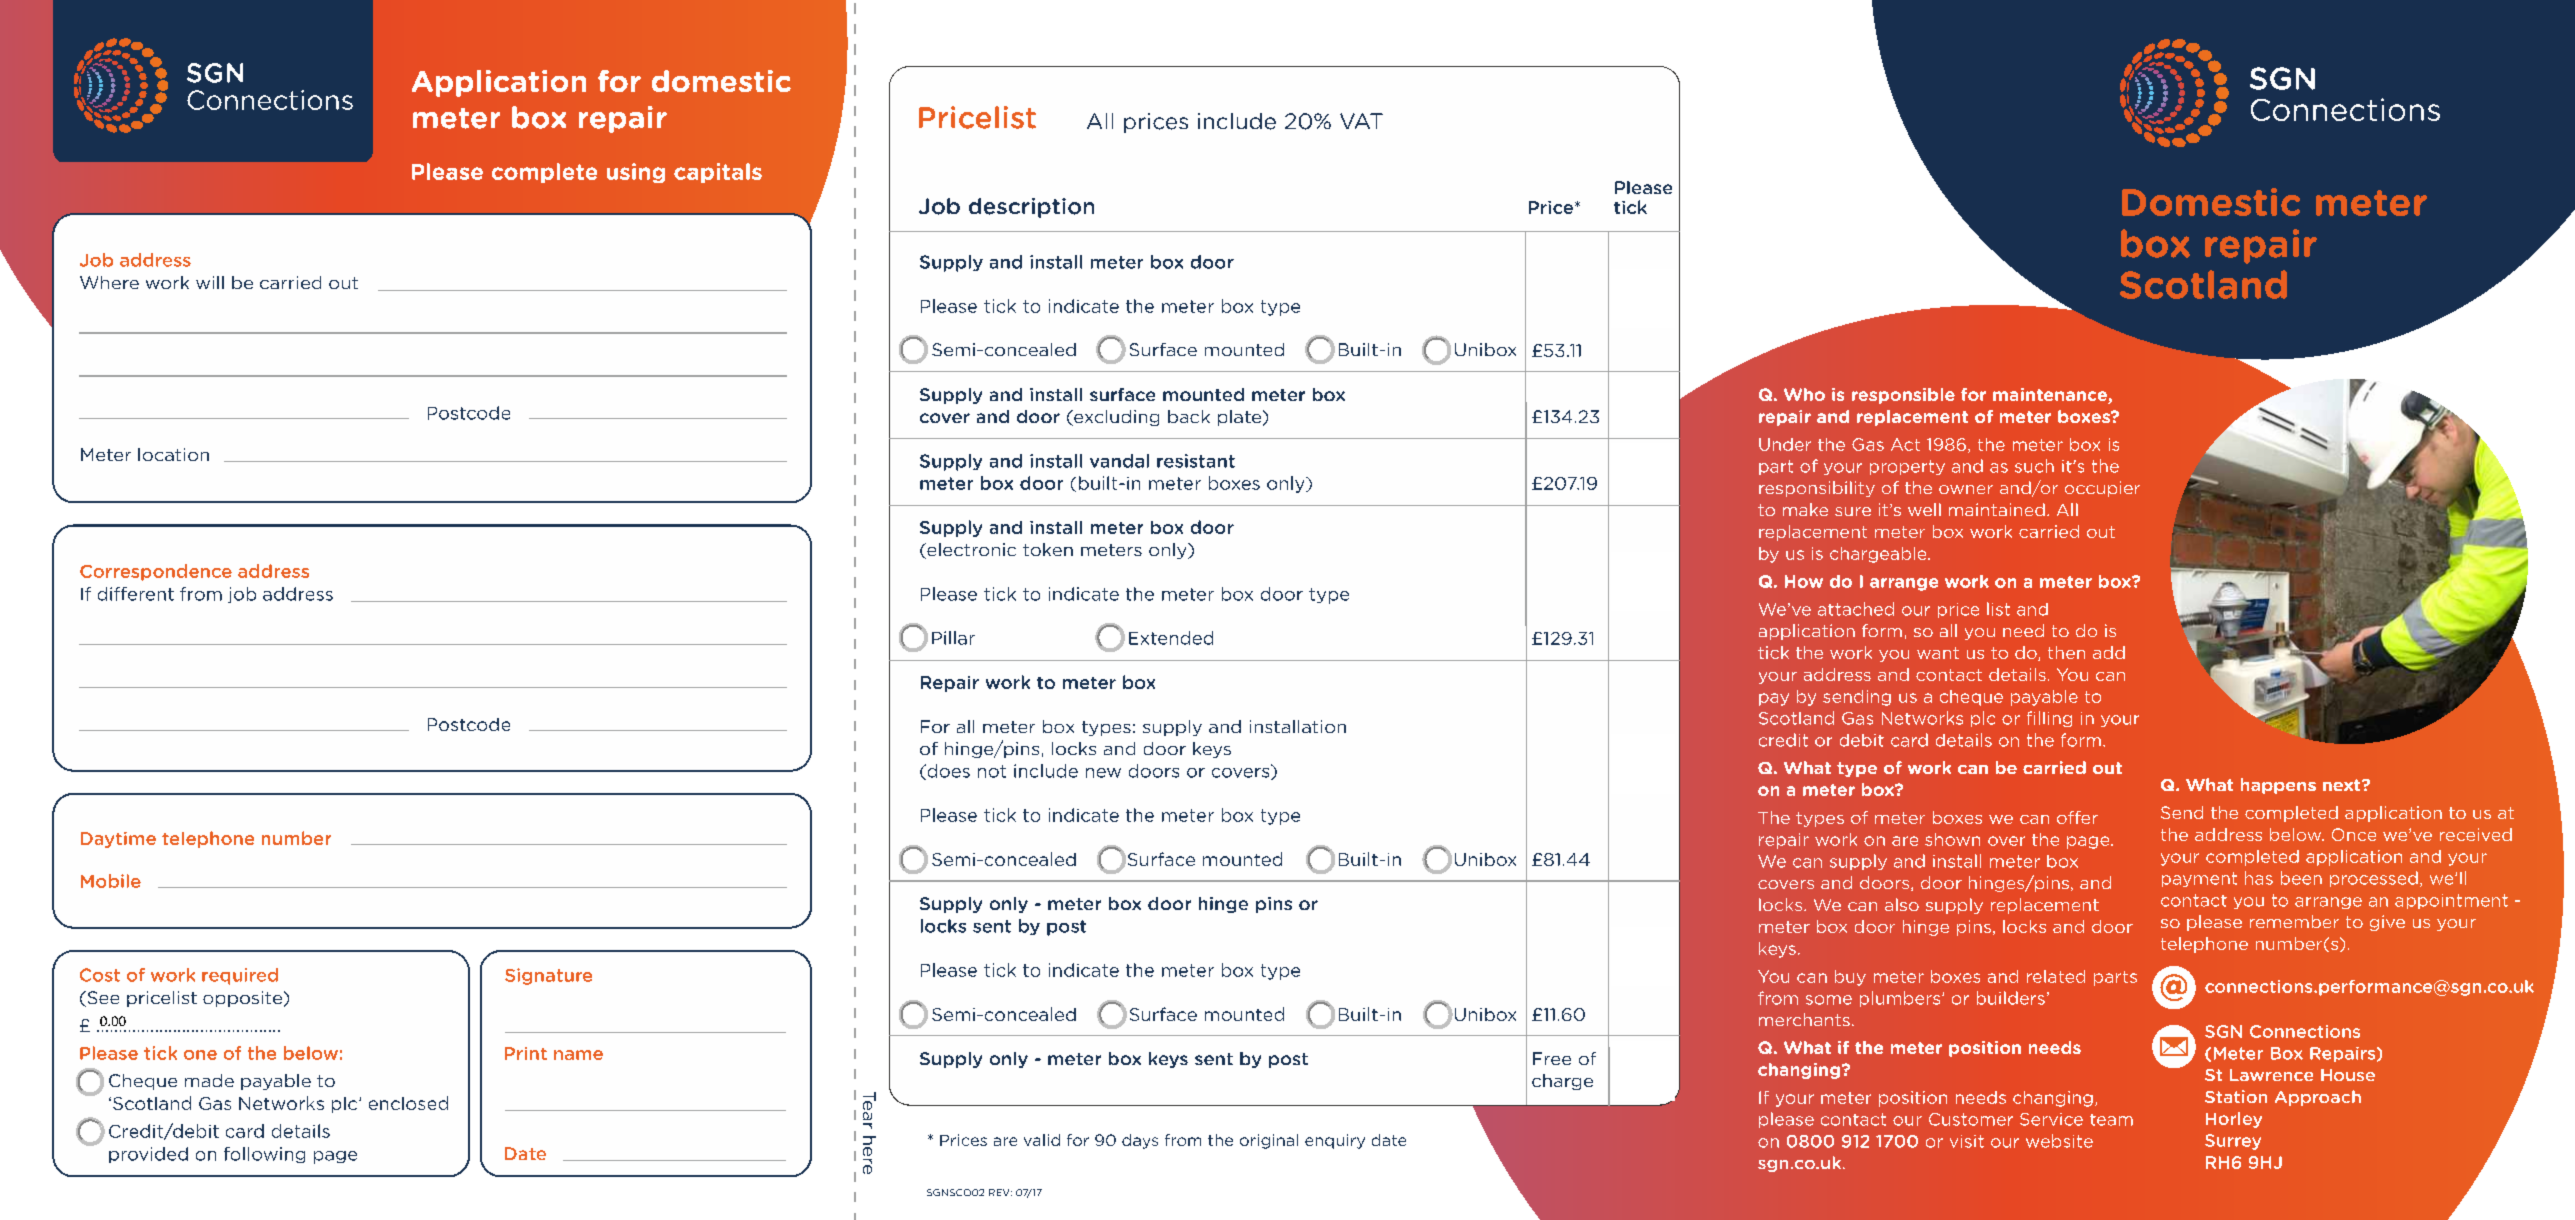 Image resolution: width=2575 pixels, height=1220 pixels. What do you see at coordinates (2278, 786) in the document?
I see `happens` at bounding box center [2278, 786].
